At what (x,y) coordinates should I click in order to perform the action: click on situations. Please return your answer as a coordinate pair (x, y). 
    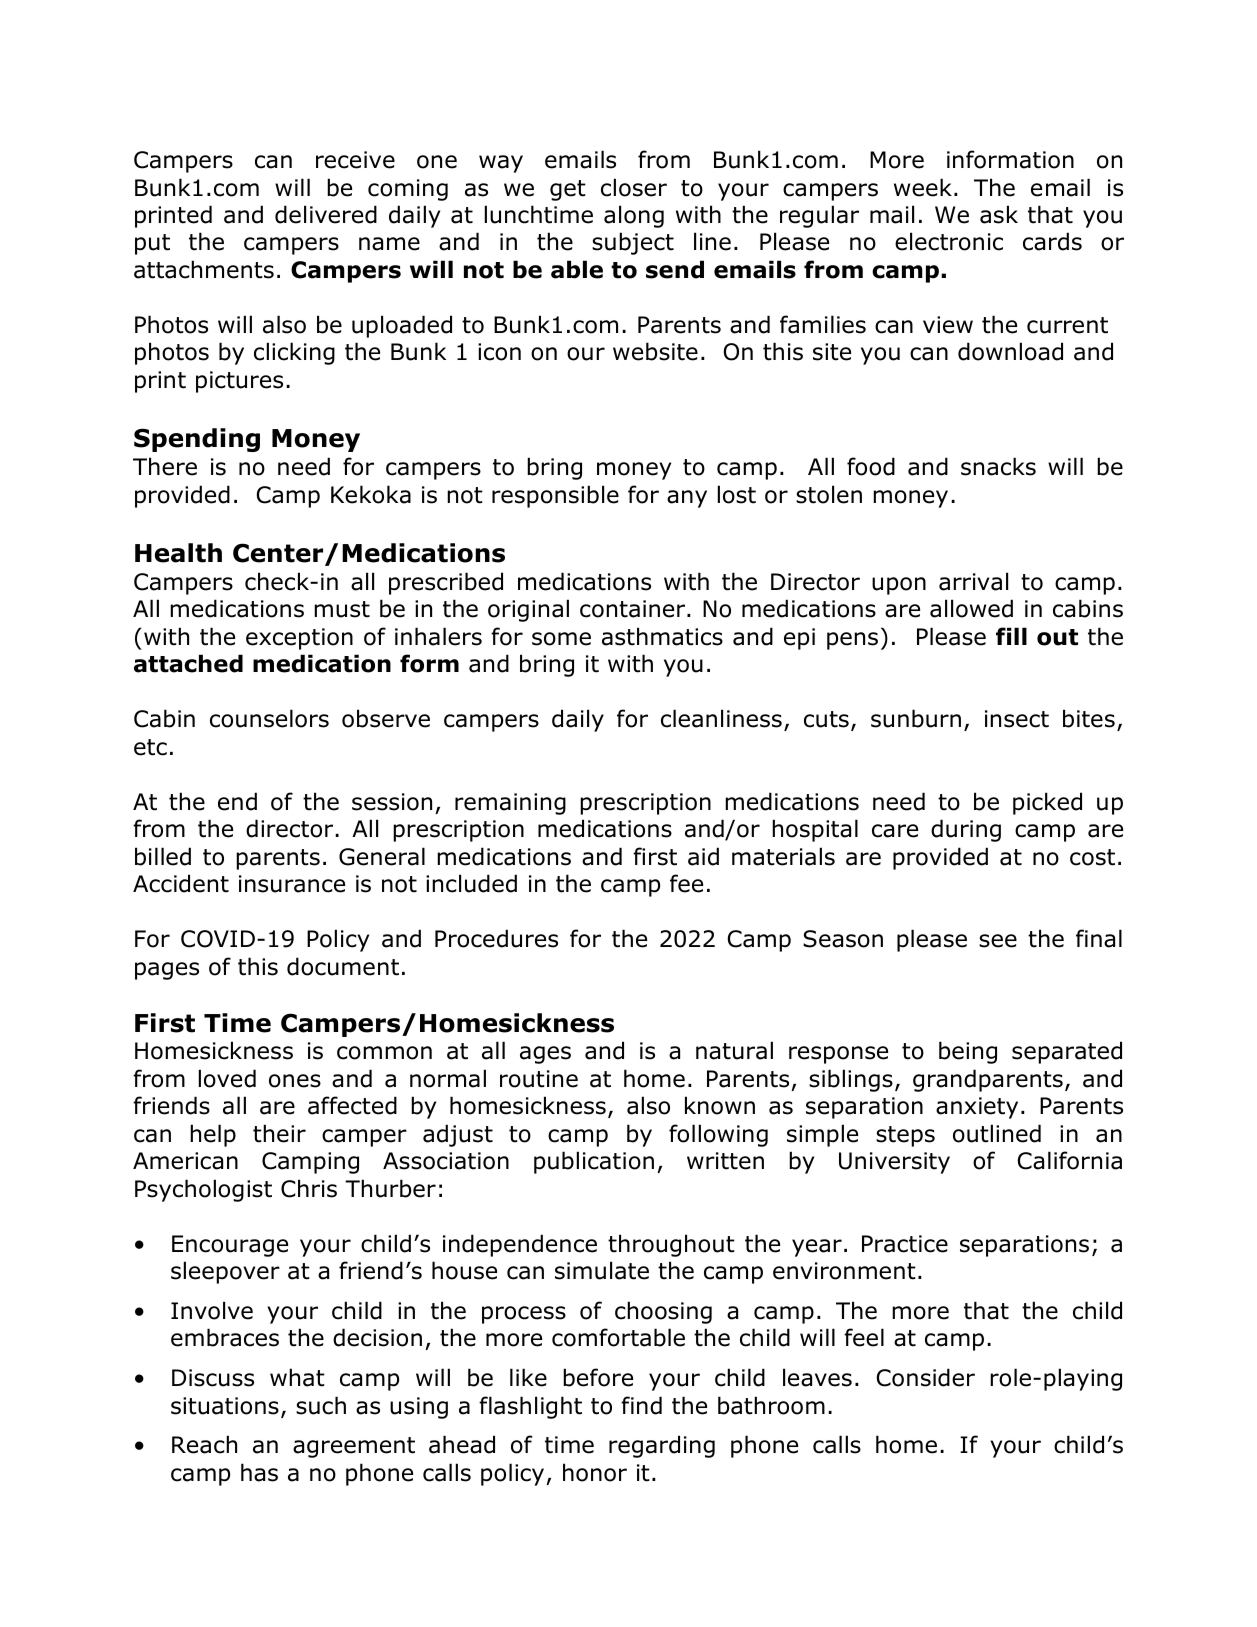
    Looking at the image, I should click on (225, 1406).
